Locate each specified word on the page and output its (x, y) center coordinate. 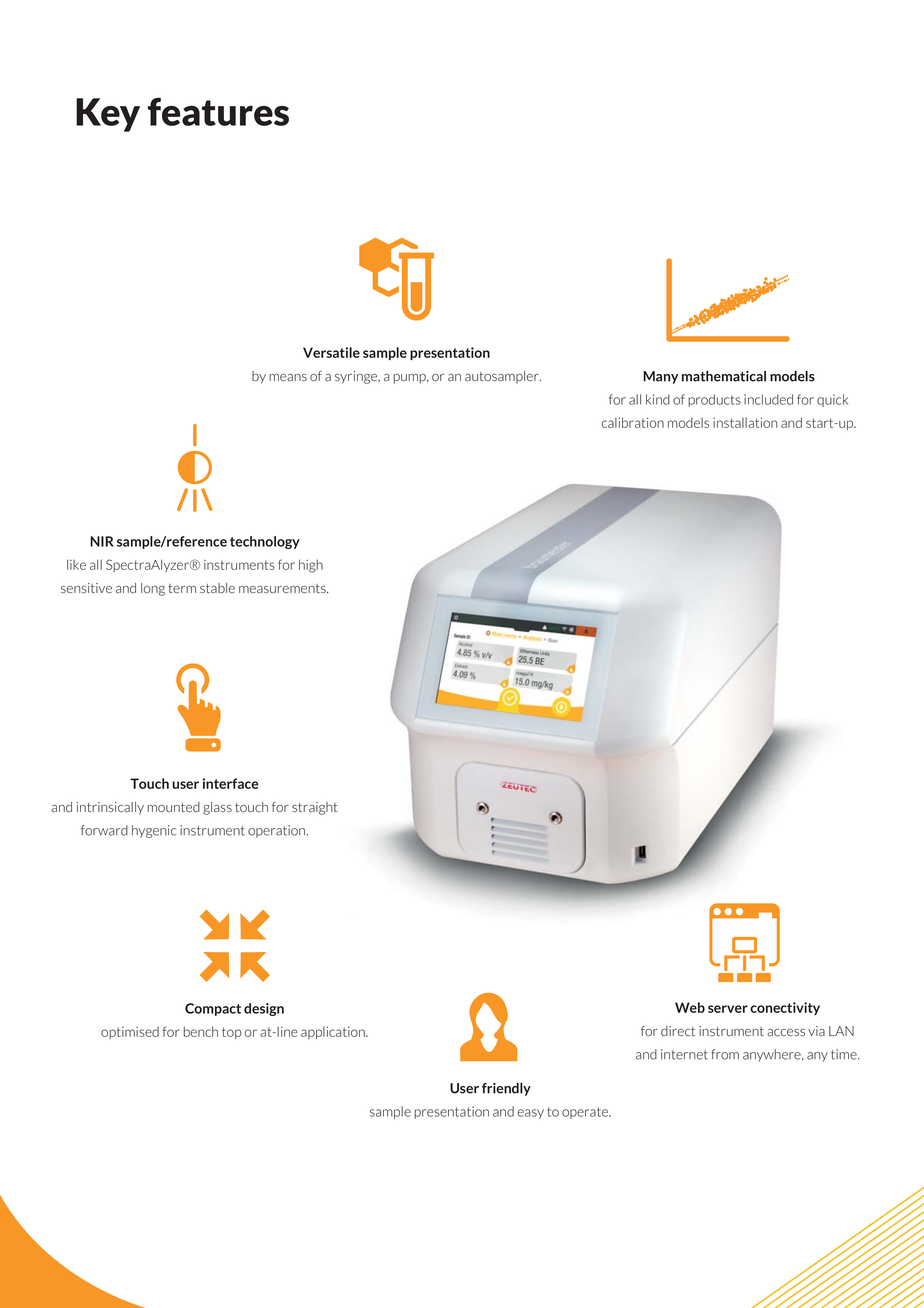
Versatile (331, 352)
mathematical (724, 376)
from (725, 1054)
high (311, 566)
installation (745, 423)
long (153, 589)
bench (201, 1031)
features (218, 112)
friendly (506, 1089)
